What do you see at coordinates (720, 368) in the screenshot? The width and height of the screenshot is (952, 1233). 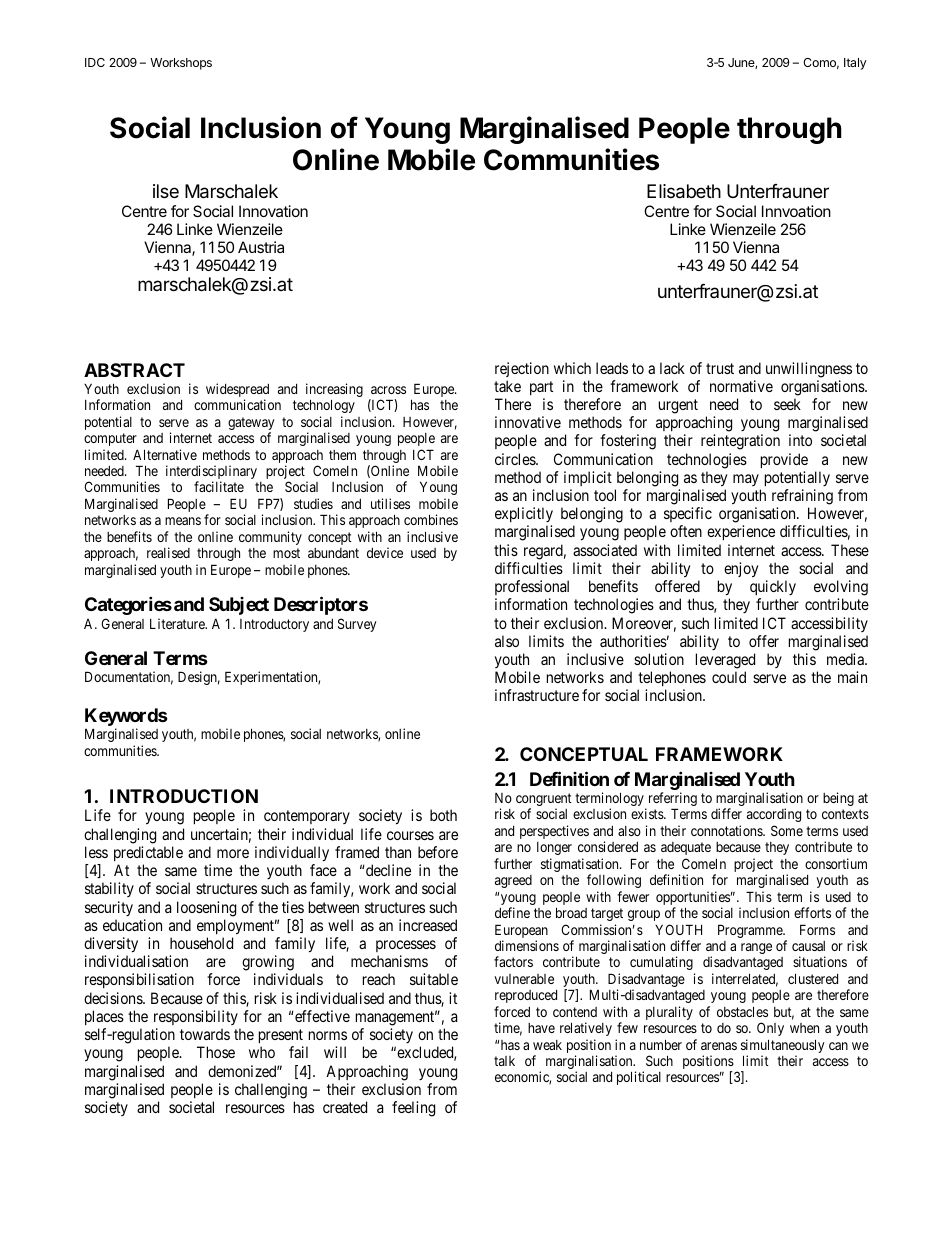 I see `trust` at bounding box center [720, 368].
